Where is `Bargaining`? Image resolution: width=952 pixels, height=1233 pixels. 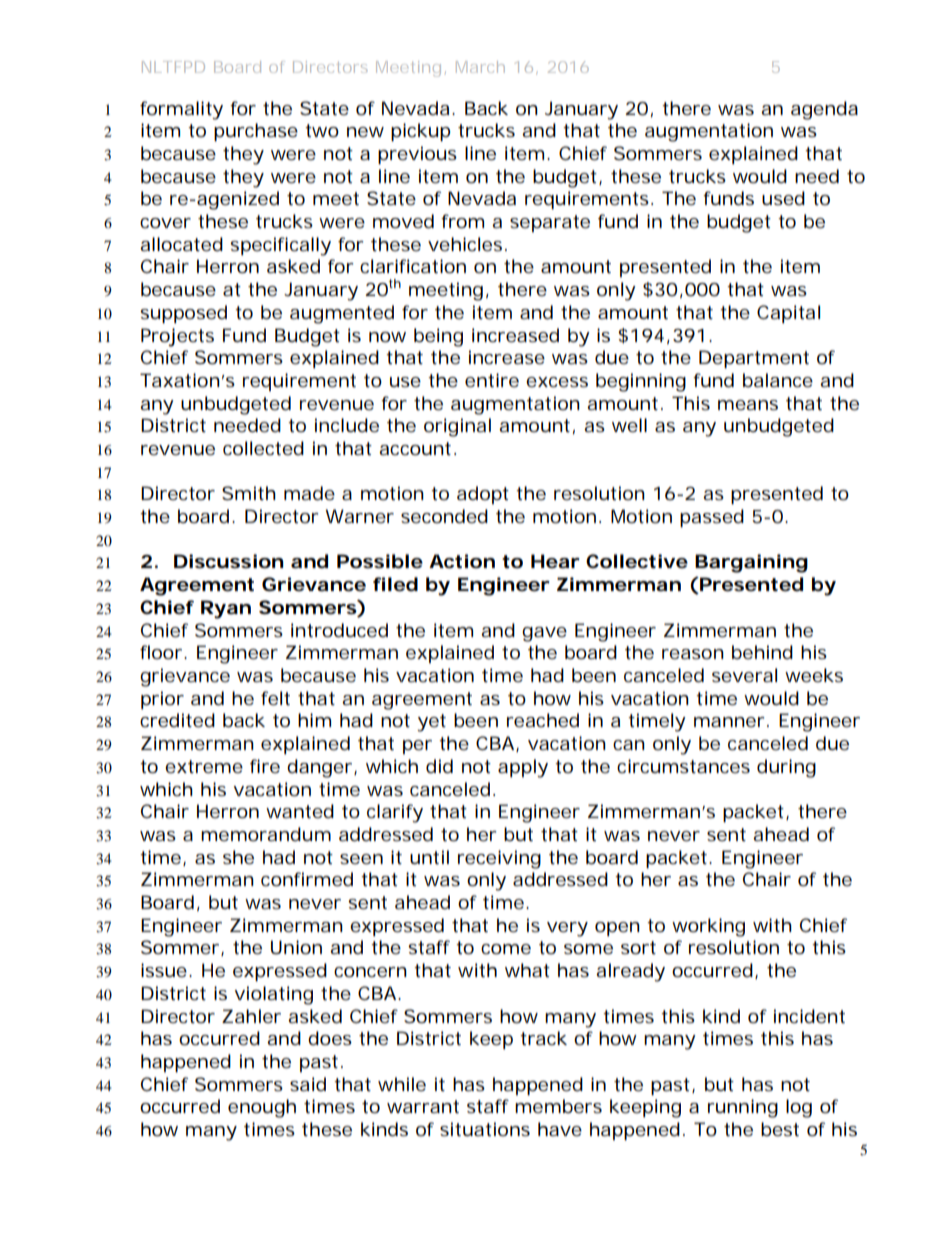 Bargaining is located at coordinates (751, 563).
